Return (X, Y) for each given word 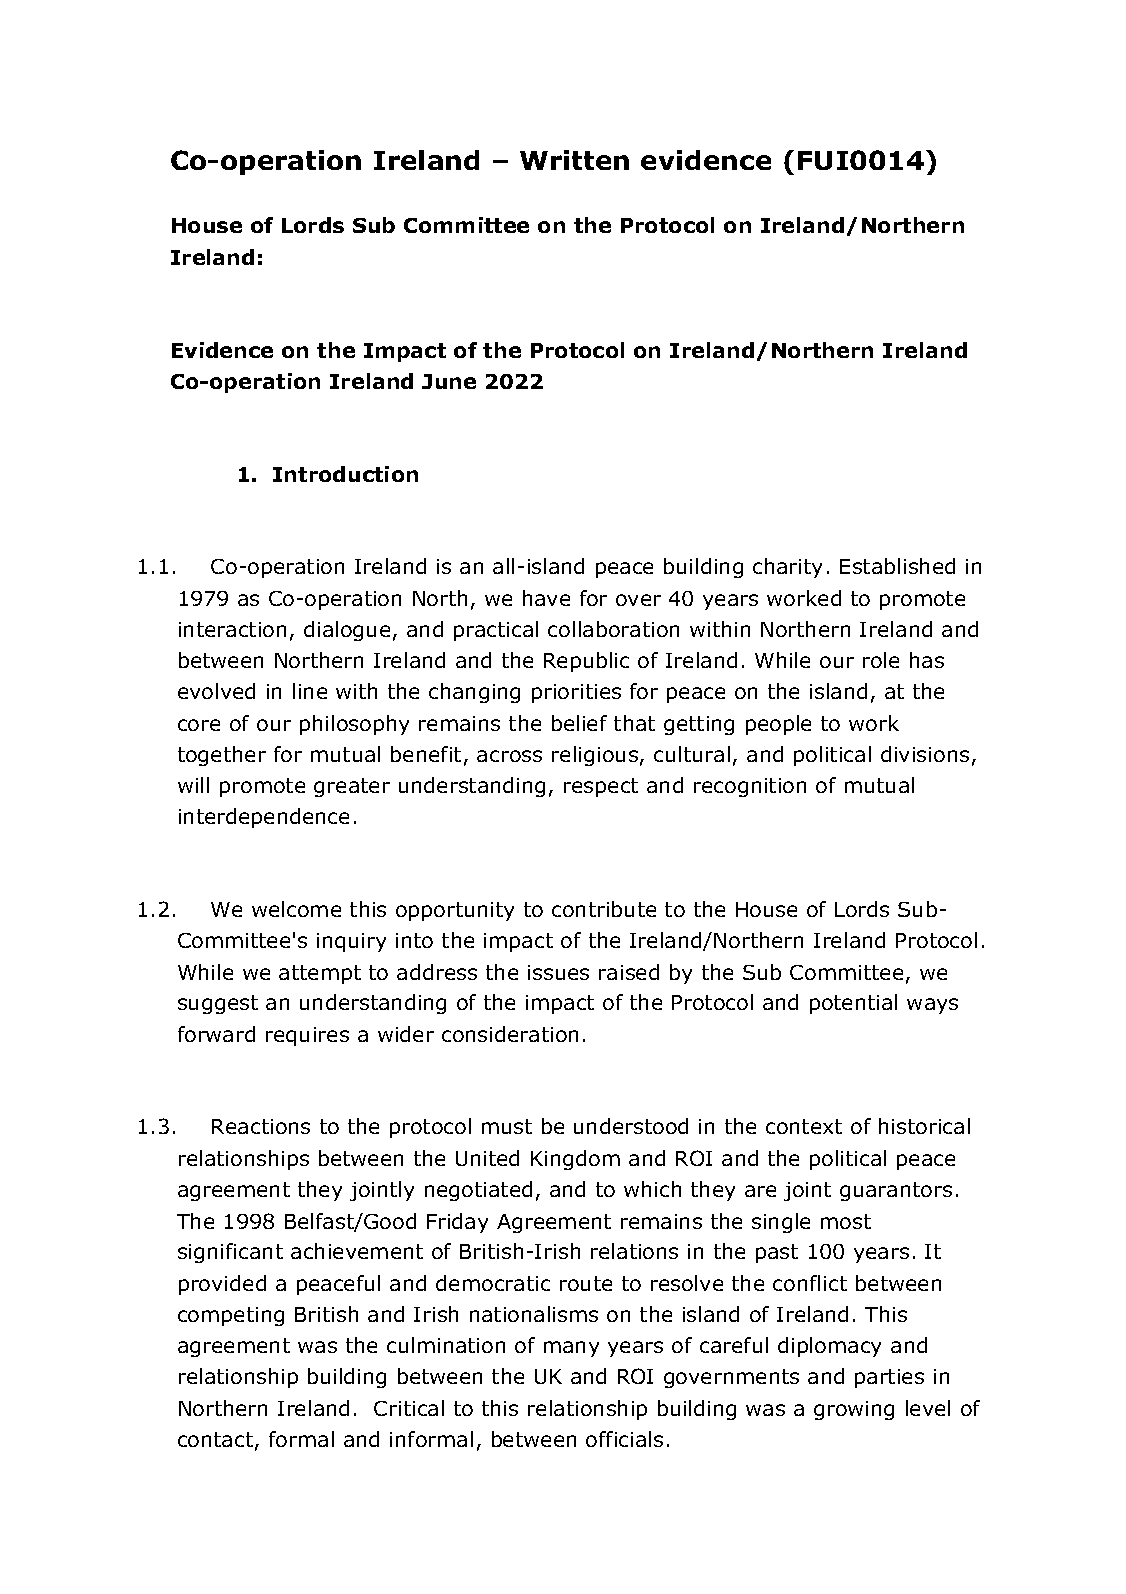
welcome (296, 909)
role (881, 660)
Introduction (345, 474)
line (310, 691)
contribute (604, 909)
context (804, 1126)
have (546, 598)
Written (574, 160)
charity (787, 568)
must (507, 1126)
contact (217, 1441)
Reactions (261, 1126)
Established (897, 566)
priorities (576, 693)
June (449, 381)
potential (853, 1004)
